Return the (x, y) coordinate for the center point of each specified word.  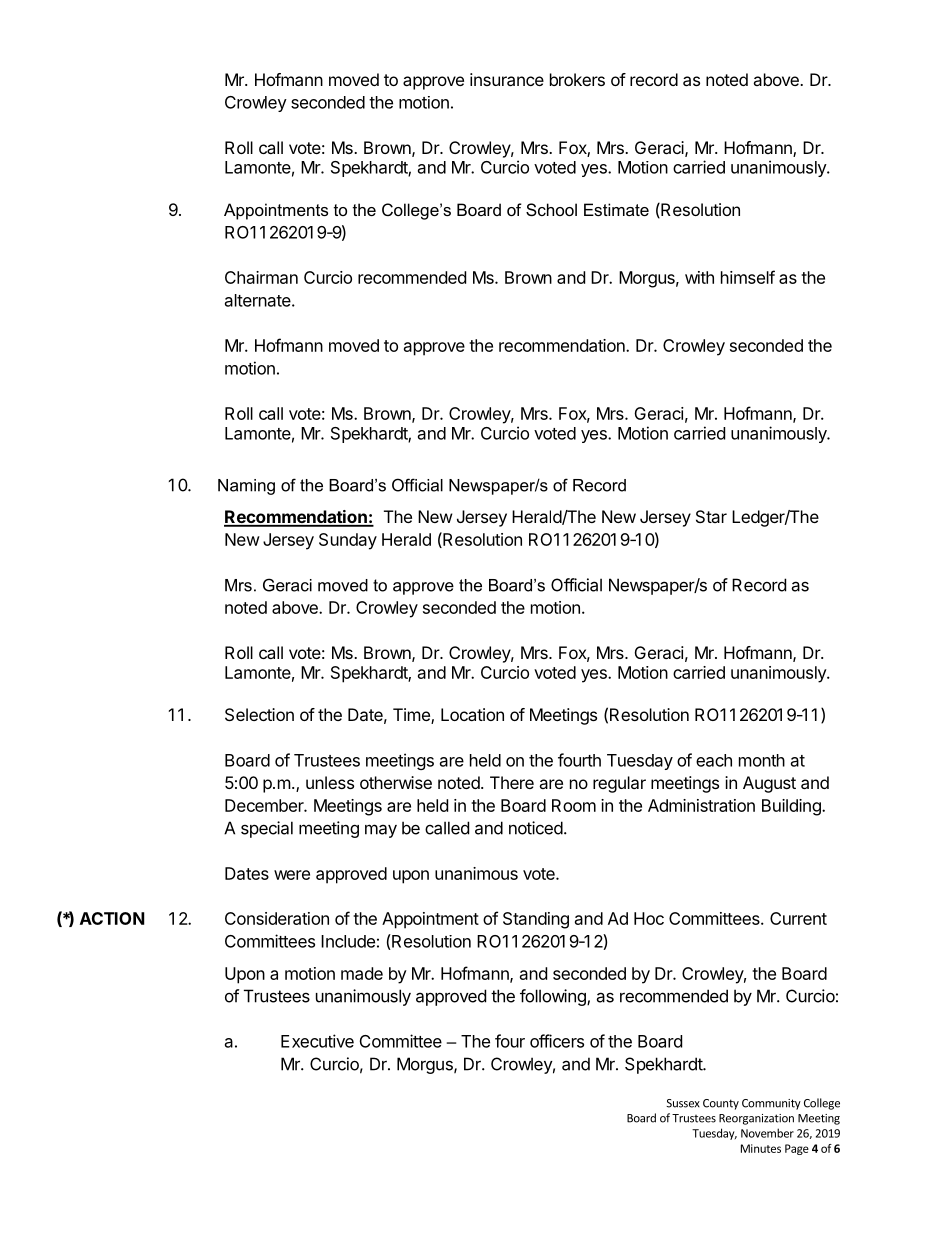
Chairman (261, 277)
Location (472, 714)
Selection (259, 714)
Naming (246, 487)
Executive (317, 1041)
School (551, 209)
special (267, 829)
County (721, 1104)
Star (711, 516)
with (699, 277)
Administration (701, 805)
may (381, 831)
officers (557, 1041)
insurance (507, 79)
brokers (577, 79)
